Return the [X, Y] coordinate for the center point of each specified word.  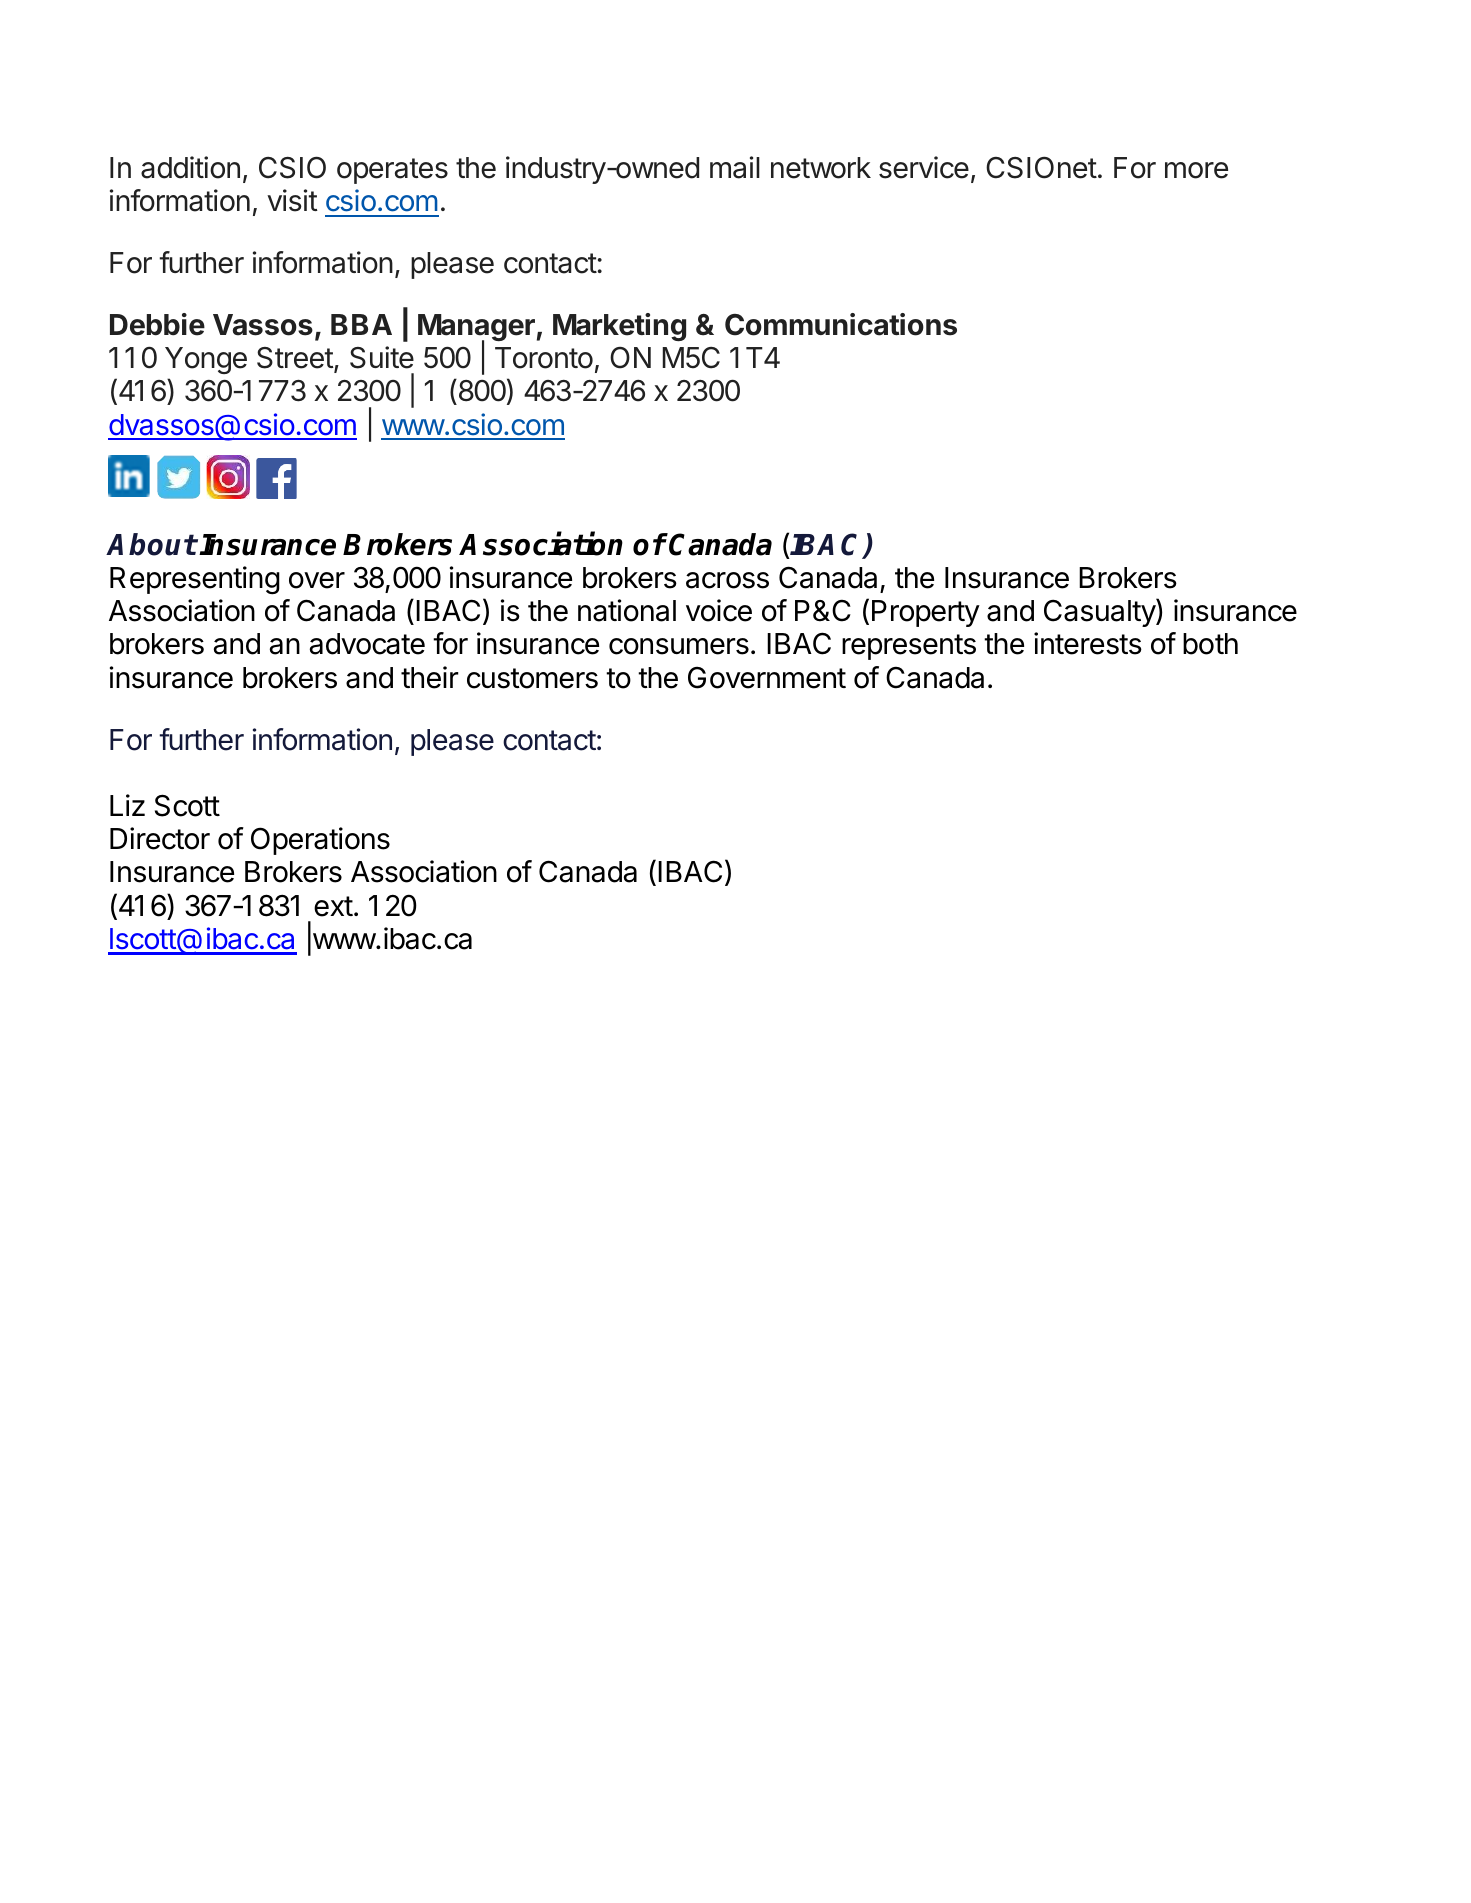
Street [295, 358]
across [727, 580]
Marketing [619, 327]
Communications [841, 324]
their [430, 677]
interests [1088, 643]
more [1196, 170]
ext [333, 906]
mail [735, 167]
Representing [195, 580]
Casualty [1100, 612]
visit [292, 200]
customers [532, 678]
